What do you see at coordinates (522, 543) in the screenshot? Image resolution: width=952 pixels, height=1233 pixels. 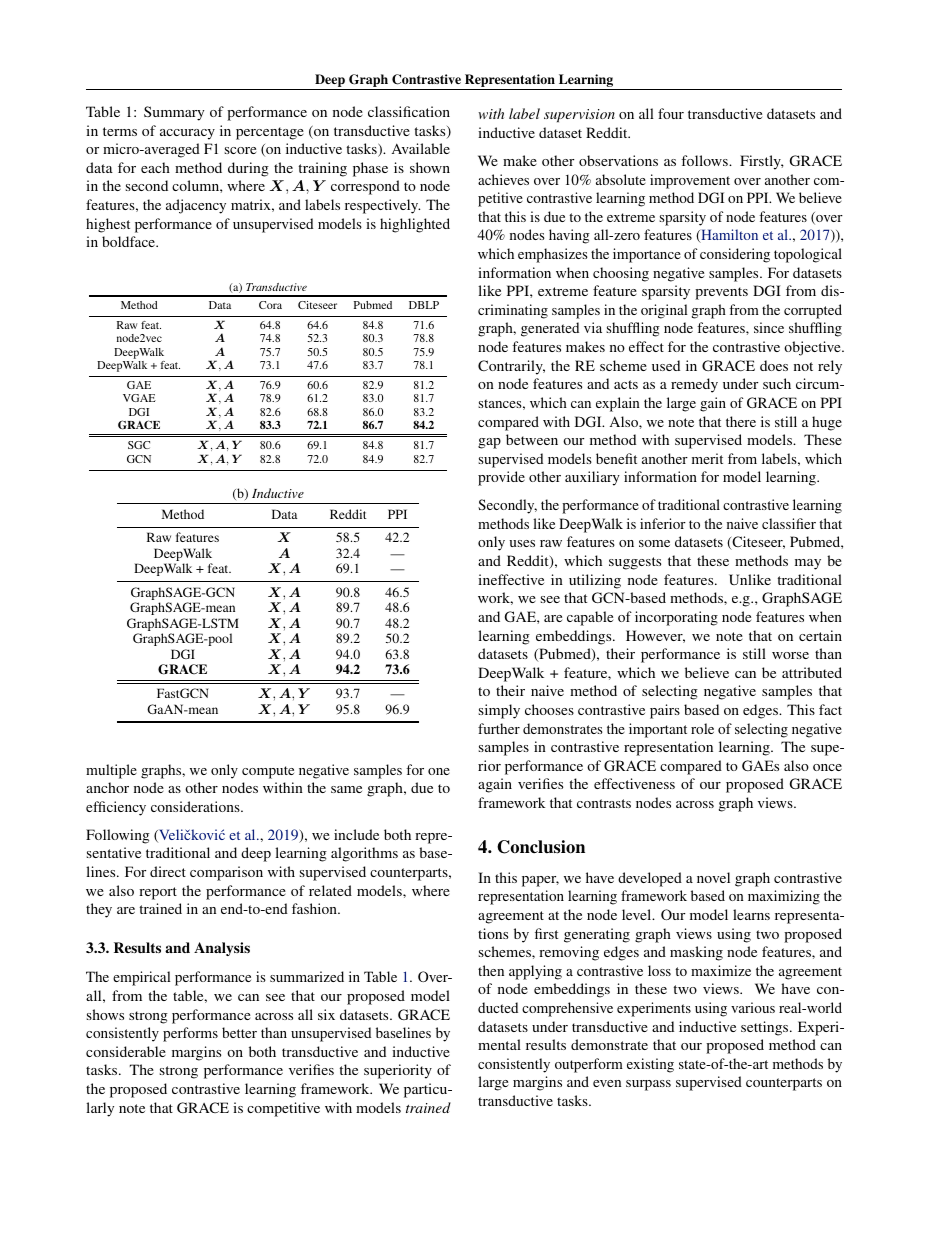 I see `uses` at bounding box center [522, 543].
